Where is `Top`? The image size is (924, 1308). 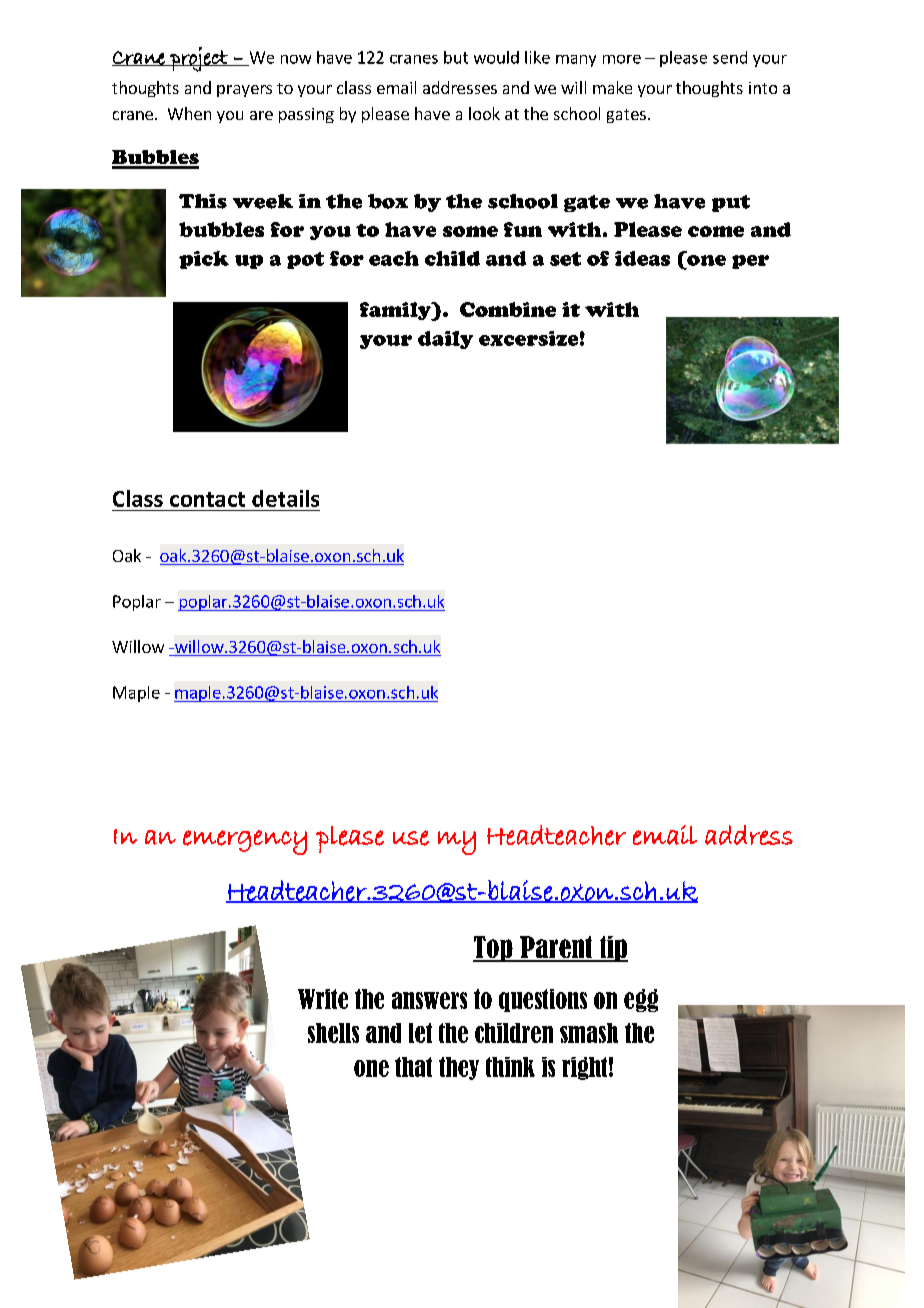 Top is located at coordinates (494, 949).
